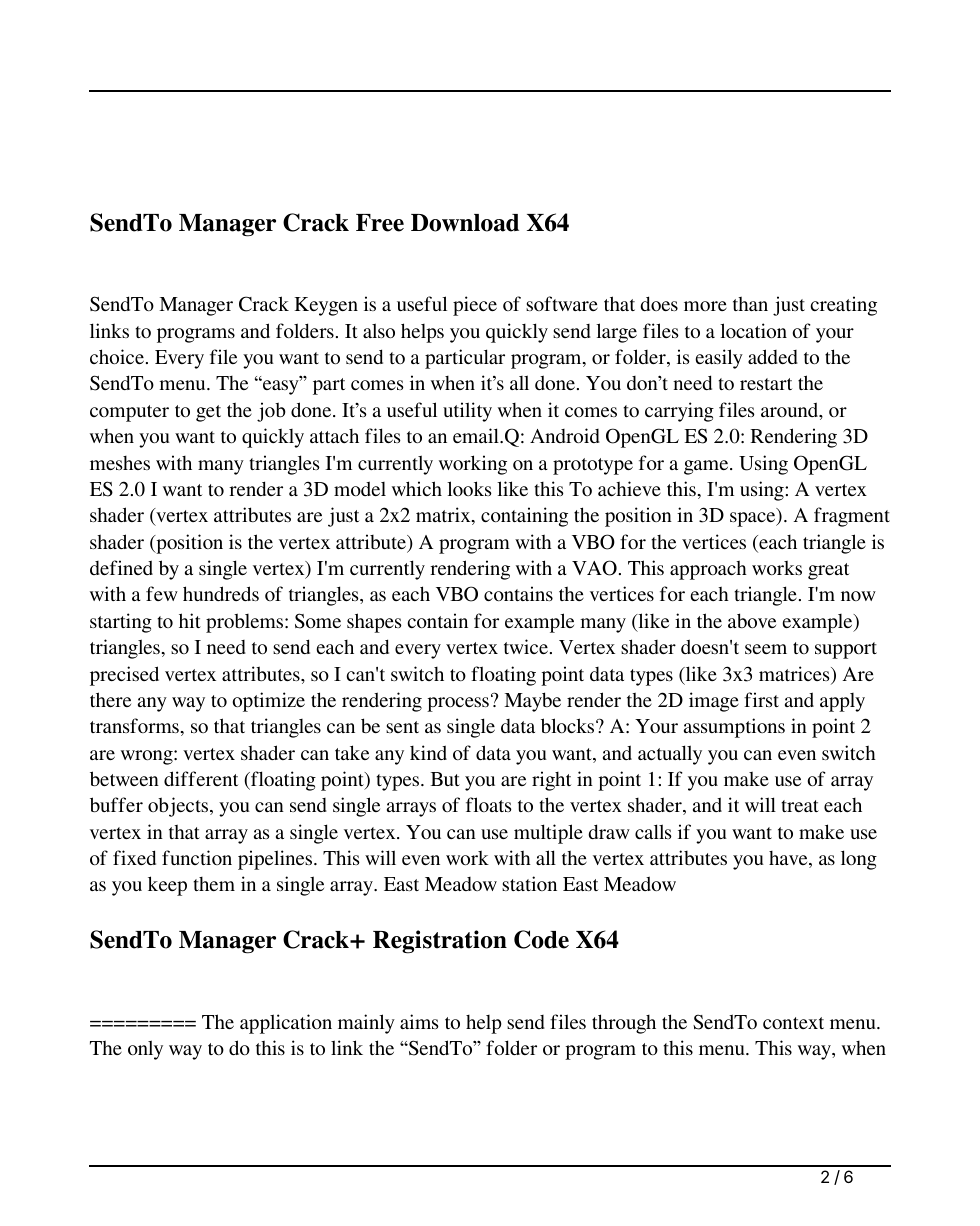  What do you see at coordinates (428, 752) in the screenshot?
I see `kind` at bounding box center [428, 752].
